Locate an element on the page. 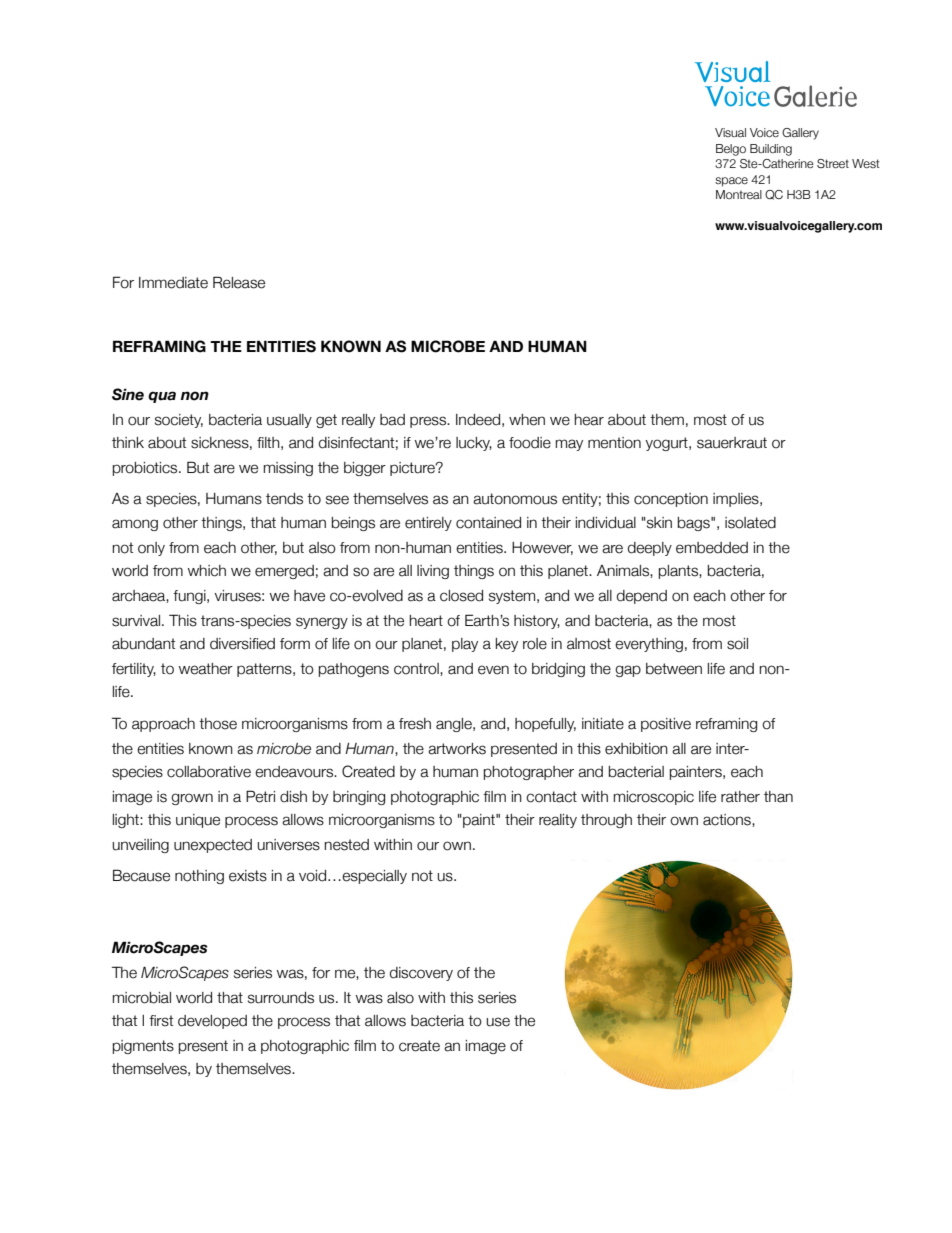  discovery is located at coordinates (421, 974).
